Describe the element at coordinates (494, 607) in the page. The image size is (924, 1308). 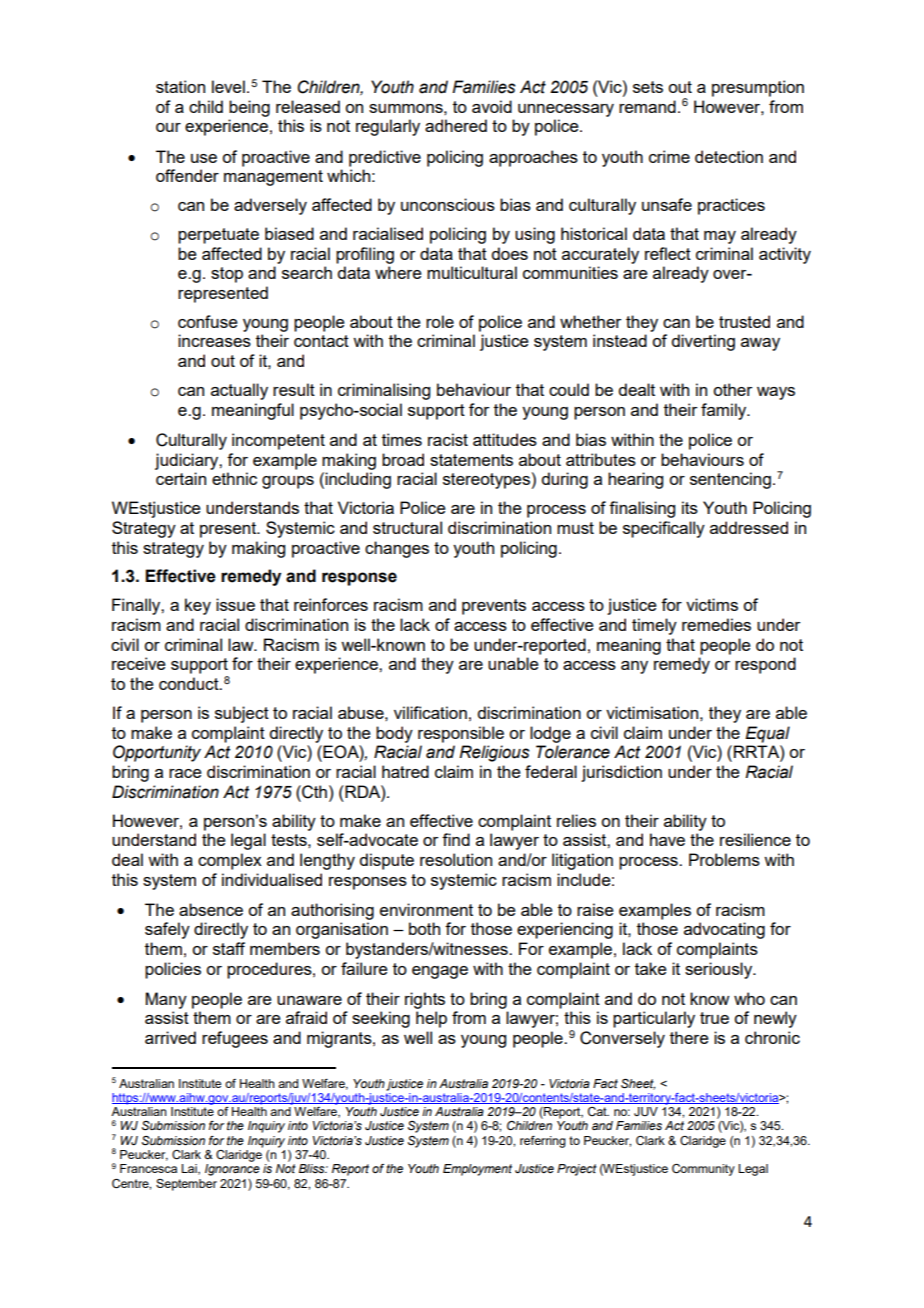
I see `prevents` at that location.
